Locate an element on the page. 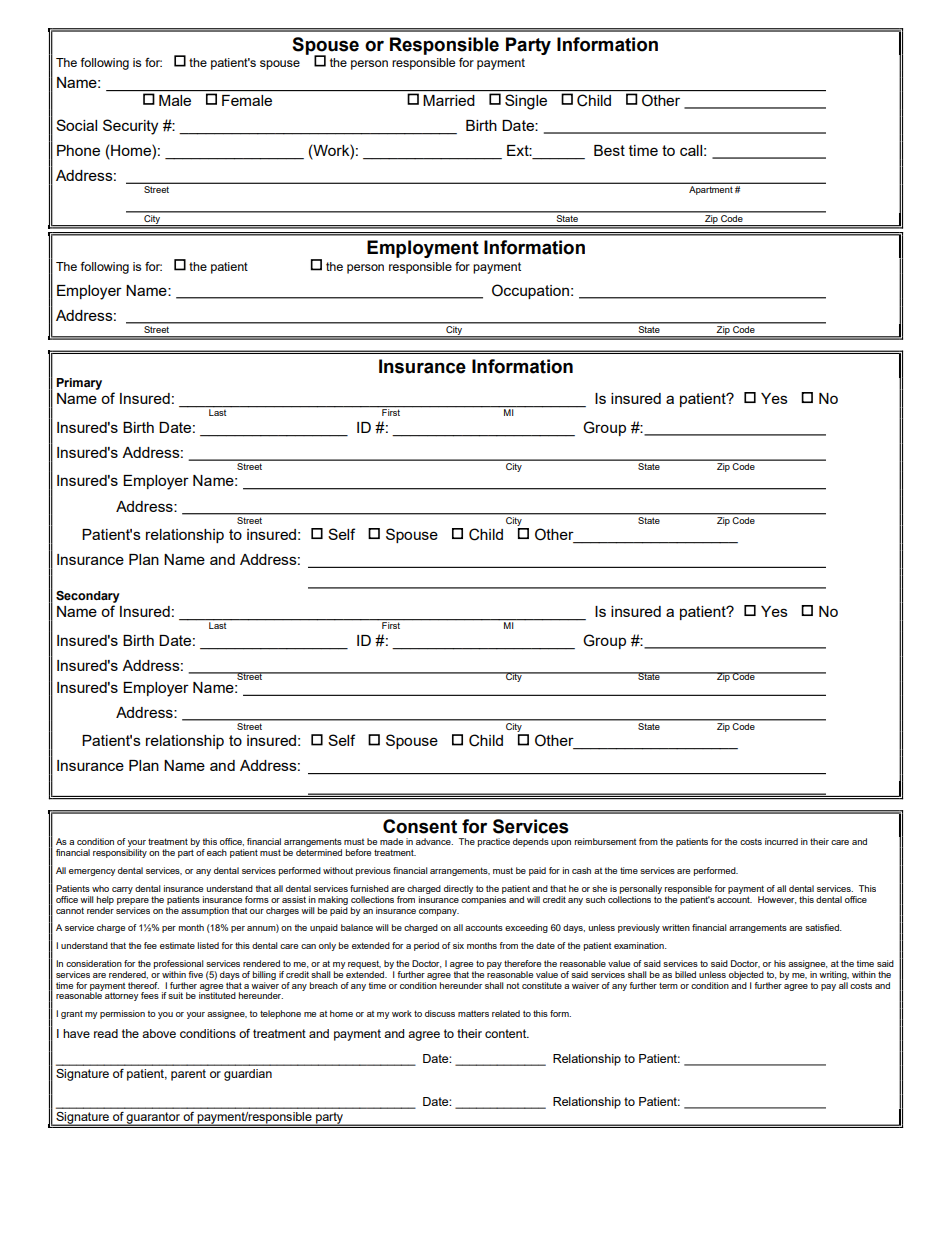 The width and height of the document is (952, 1233). Security is located at coordinates (130, 127).
